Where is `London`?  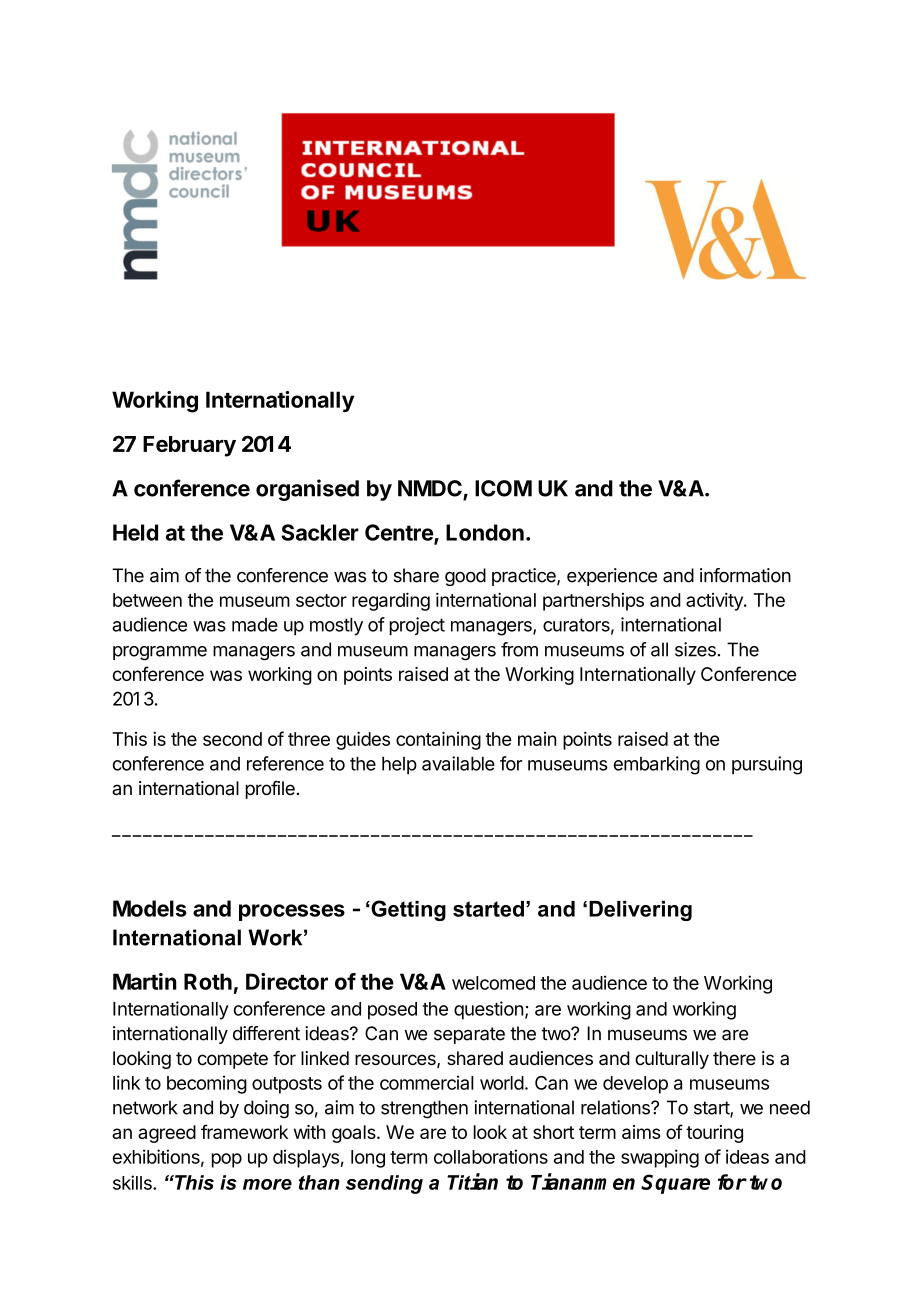
London is located at coordinates (485, 532).
